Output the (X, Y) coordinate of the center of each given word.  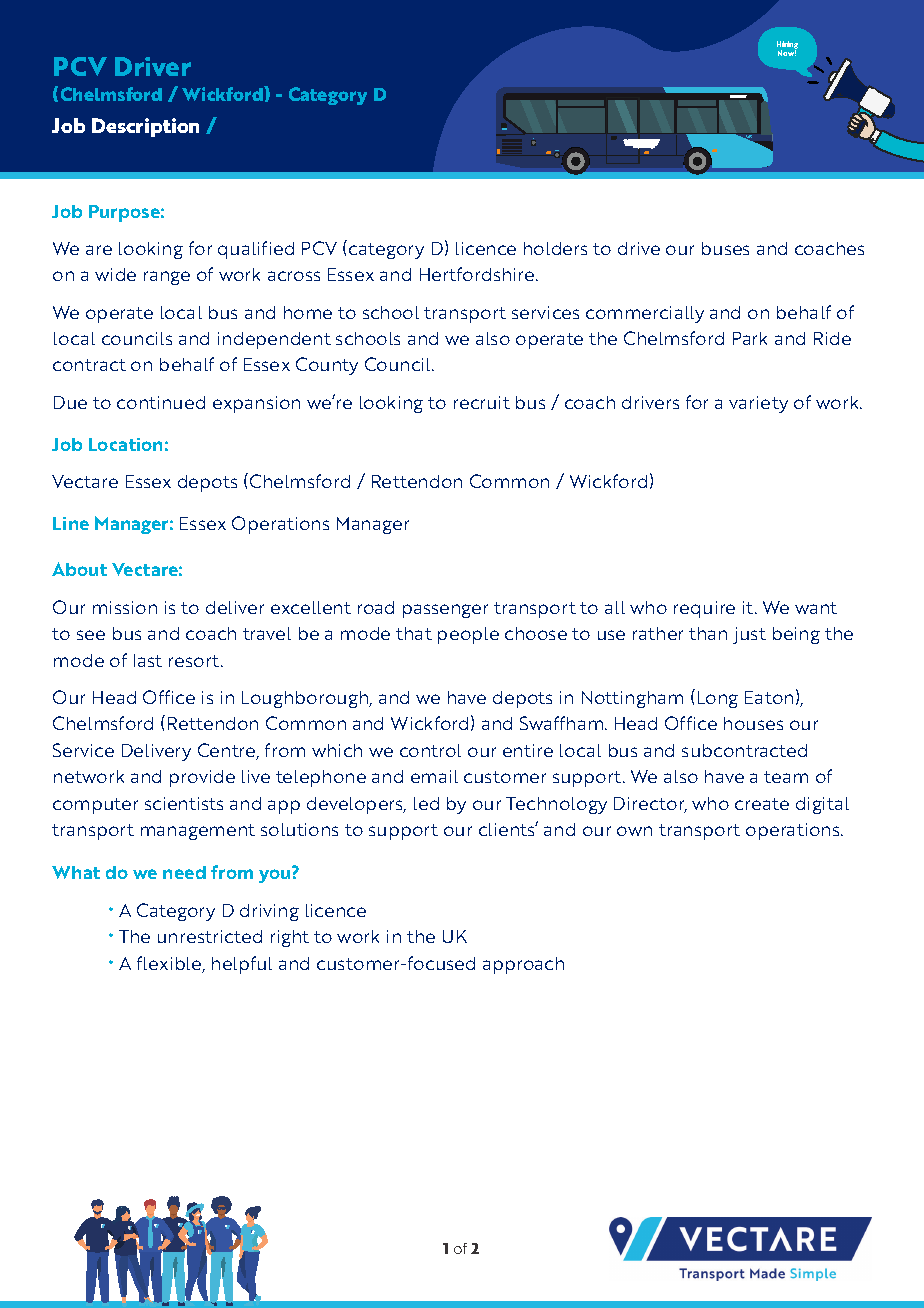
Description (145, 127)
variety (758, 404)
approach (523, 965)
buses (725, 248)
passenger (445, 611)
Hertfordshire (478, 274)
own (634, 831)
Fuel (533, 138)
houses (753, 723)
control (430, 750)
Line (71, 523)
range (167, 278)
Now (787, 53)
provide (202, 778)
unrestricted (210, 936)
